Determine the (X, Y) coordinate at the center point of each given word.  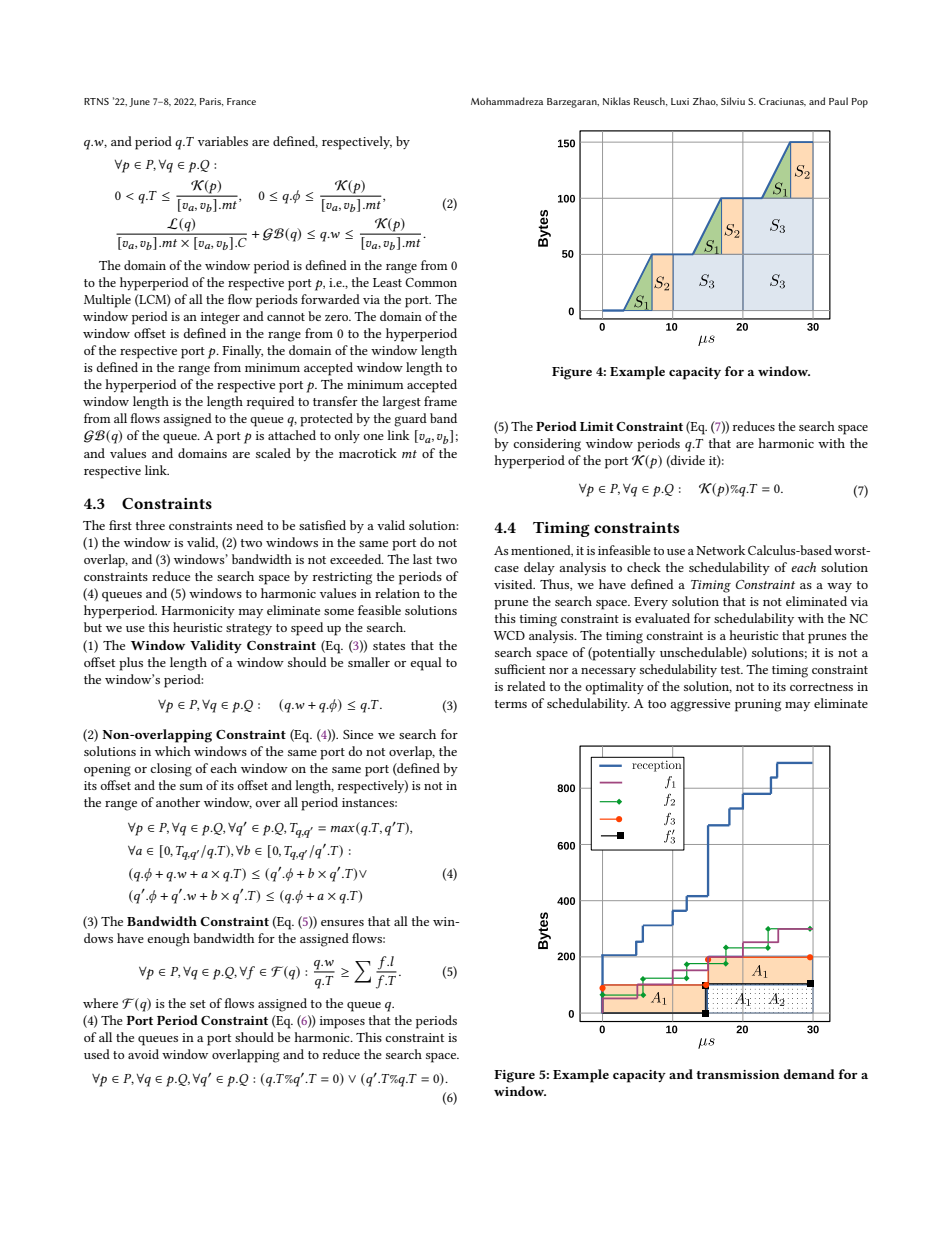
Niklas (616, 101)
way (839, 587)
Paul (838, 101)
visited (514, 584)
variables (223, 141)
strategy (249, 630)
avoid (143, 1054)
